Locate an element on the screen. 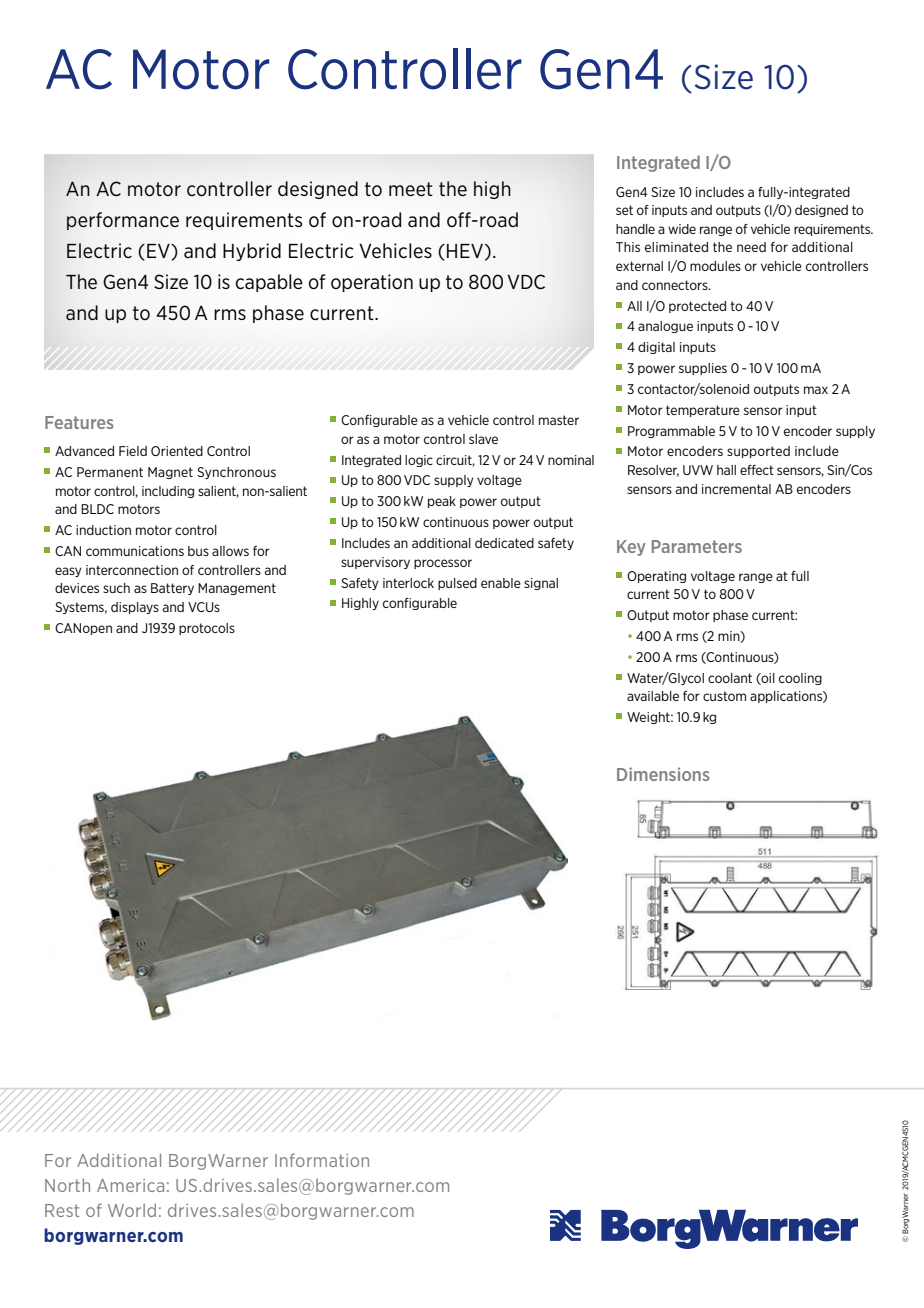 The image size is (924, 1308). World is located at coordinates (132, 1210).
